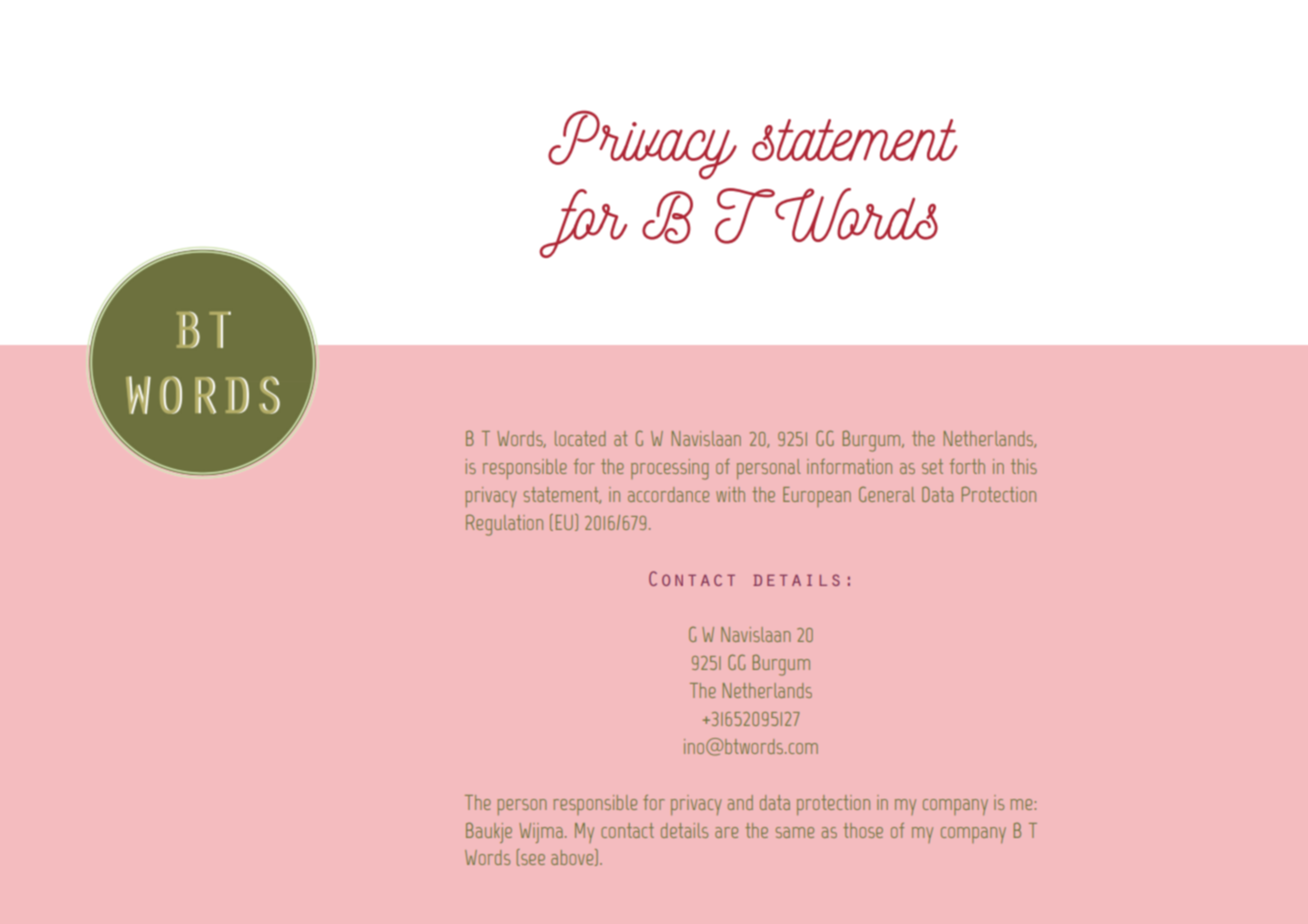 This image has width=1308, height=924. What do you see at coordinates (795, 832) in the image?
I see `same` at bounding box center [795, 832].
